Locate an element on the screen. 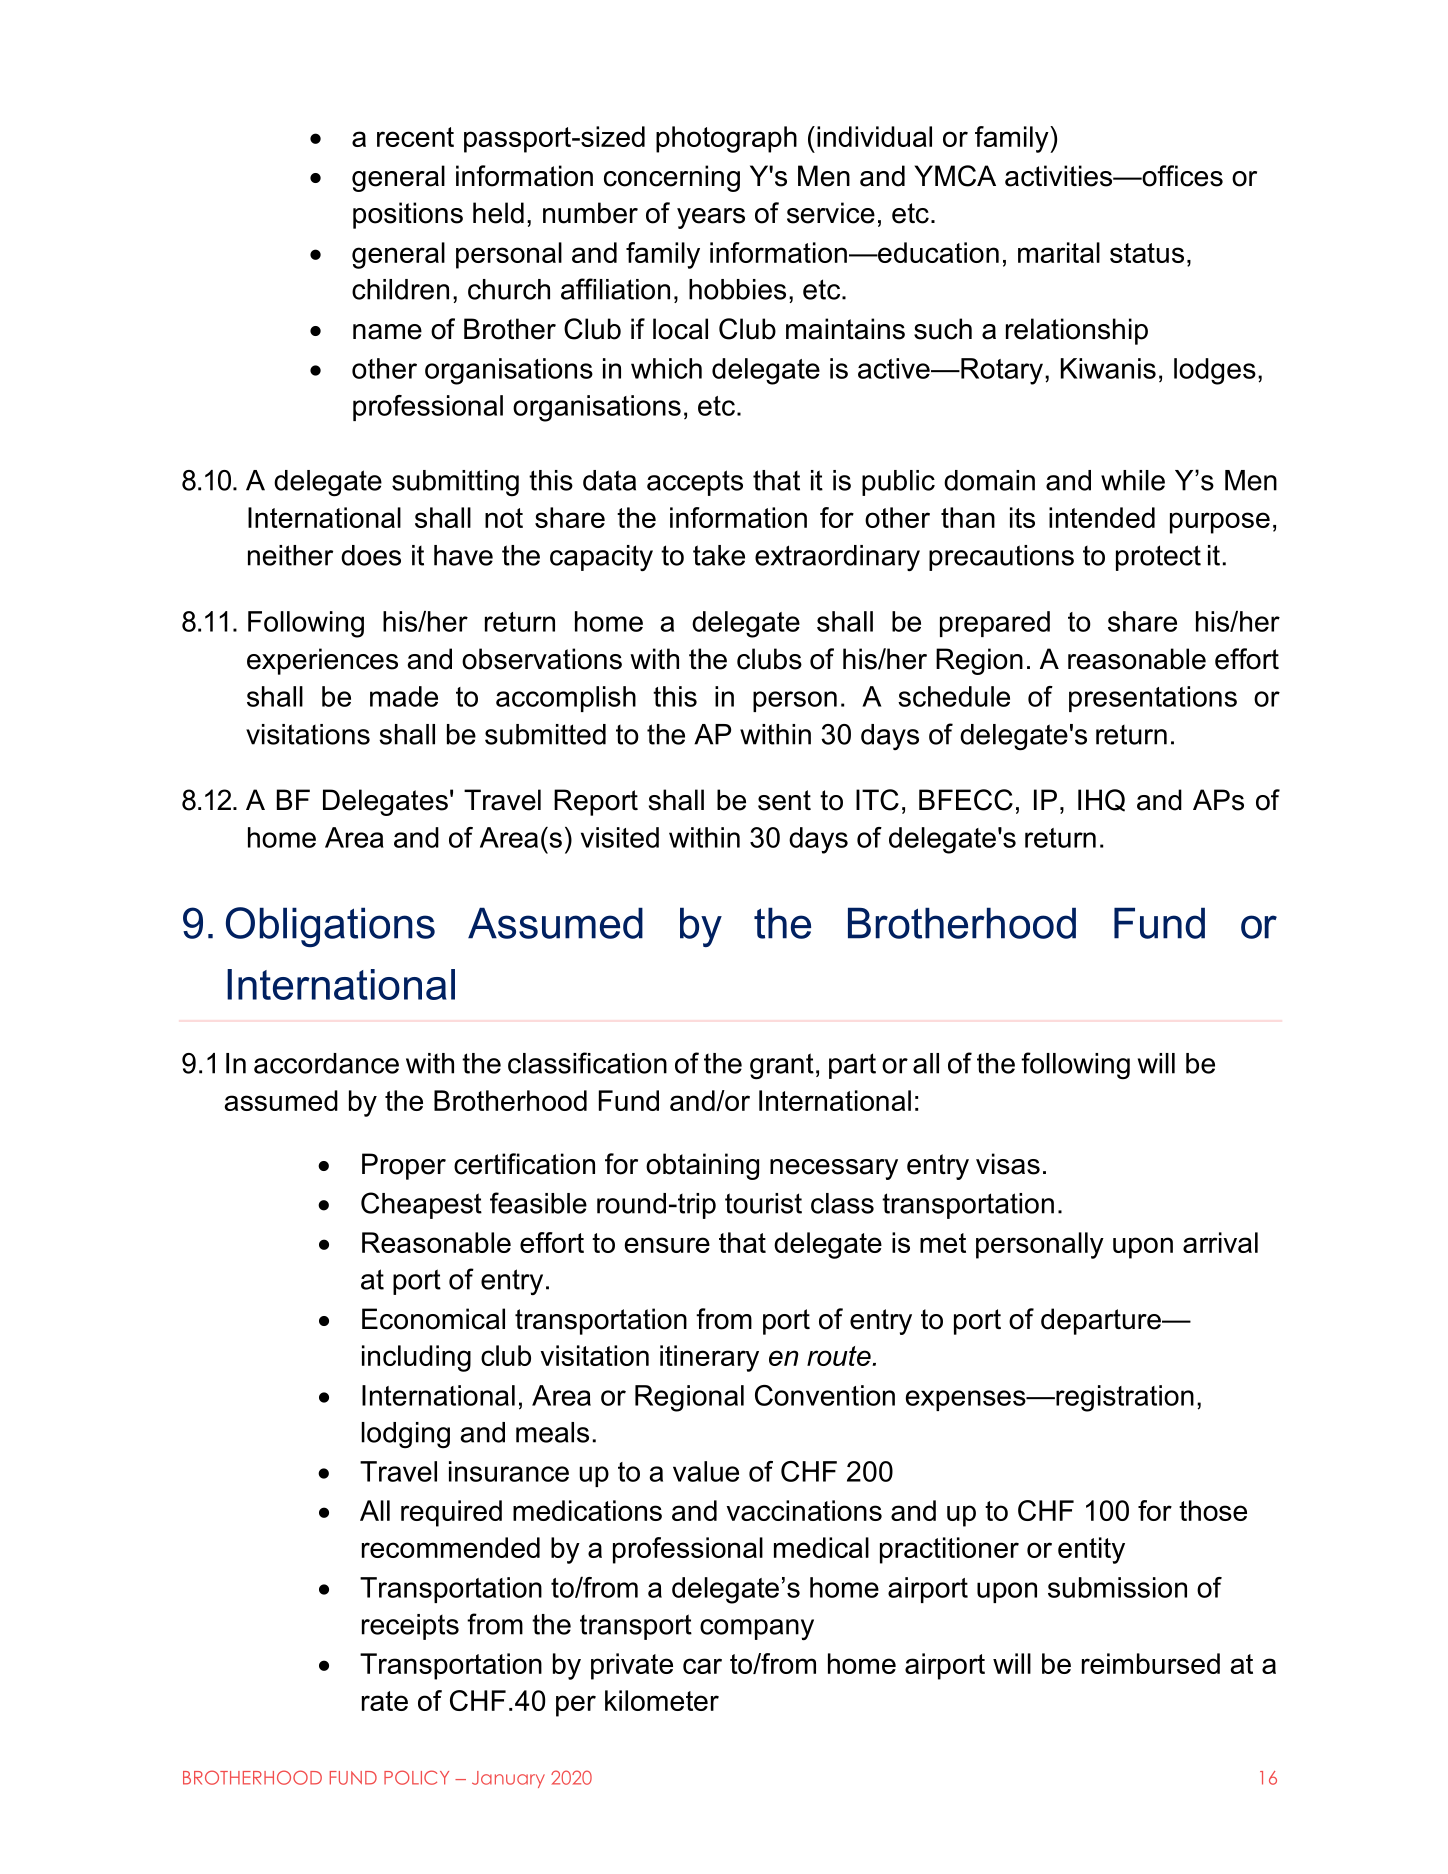 The height and width of the screenshot is (1874, 1448). Obligations is located at coordinates (330, 927).
